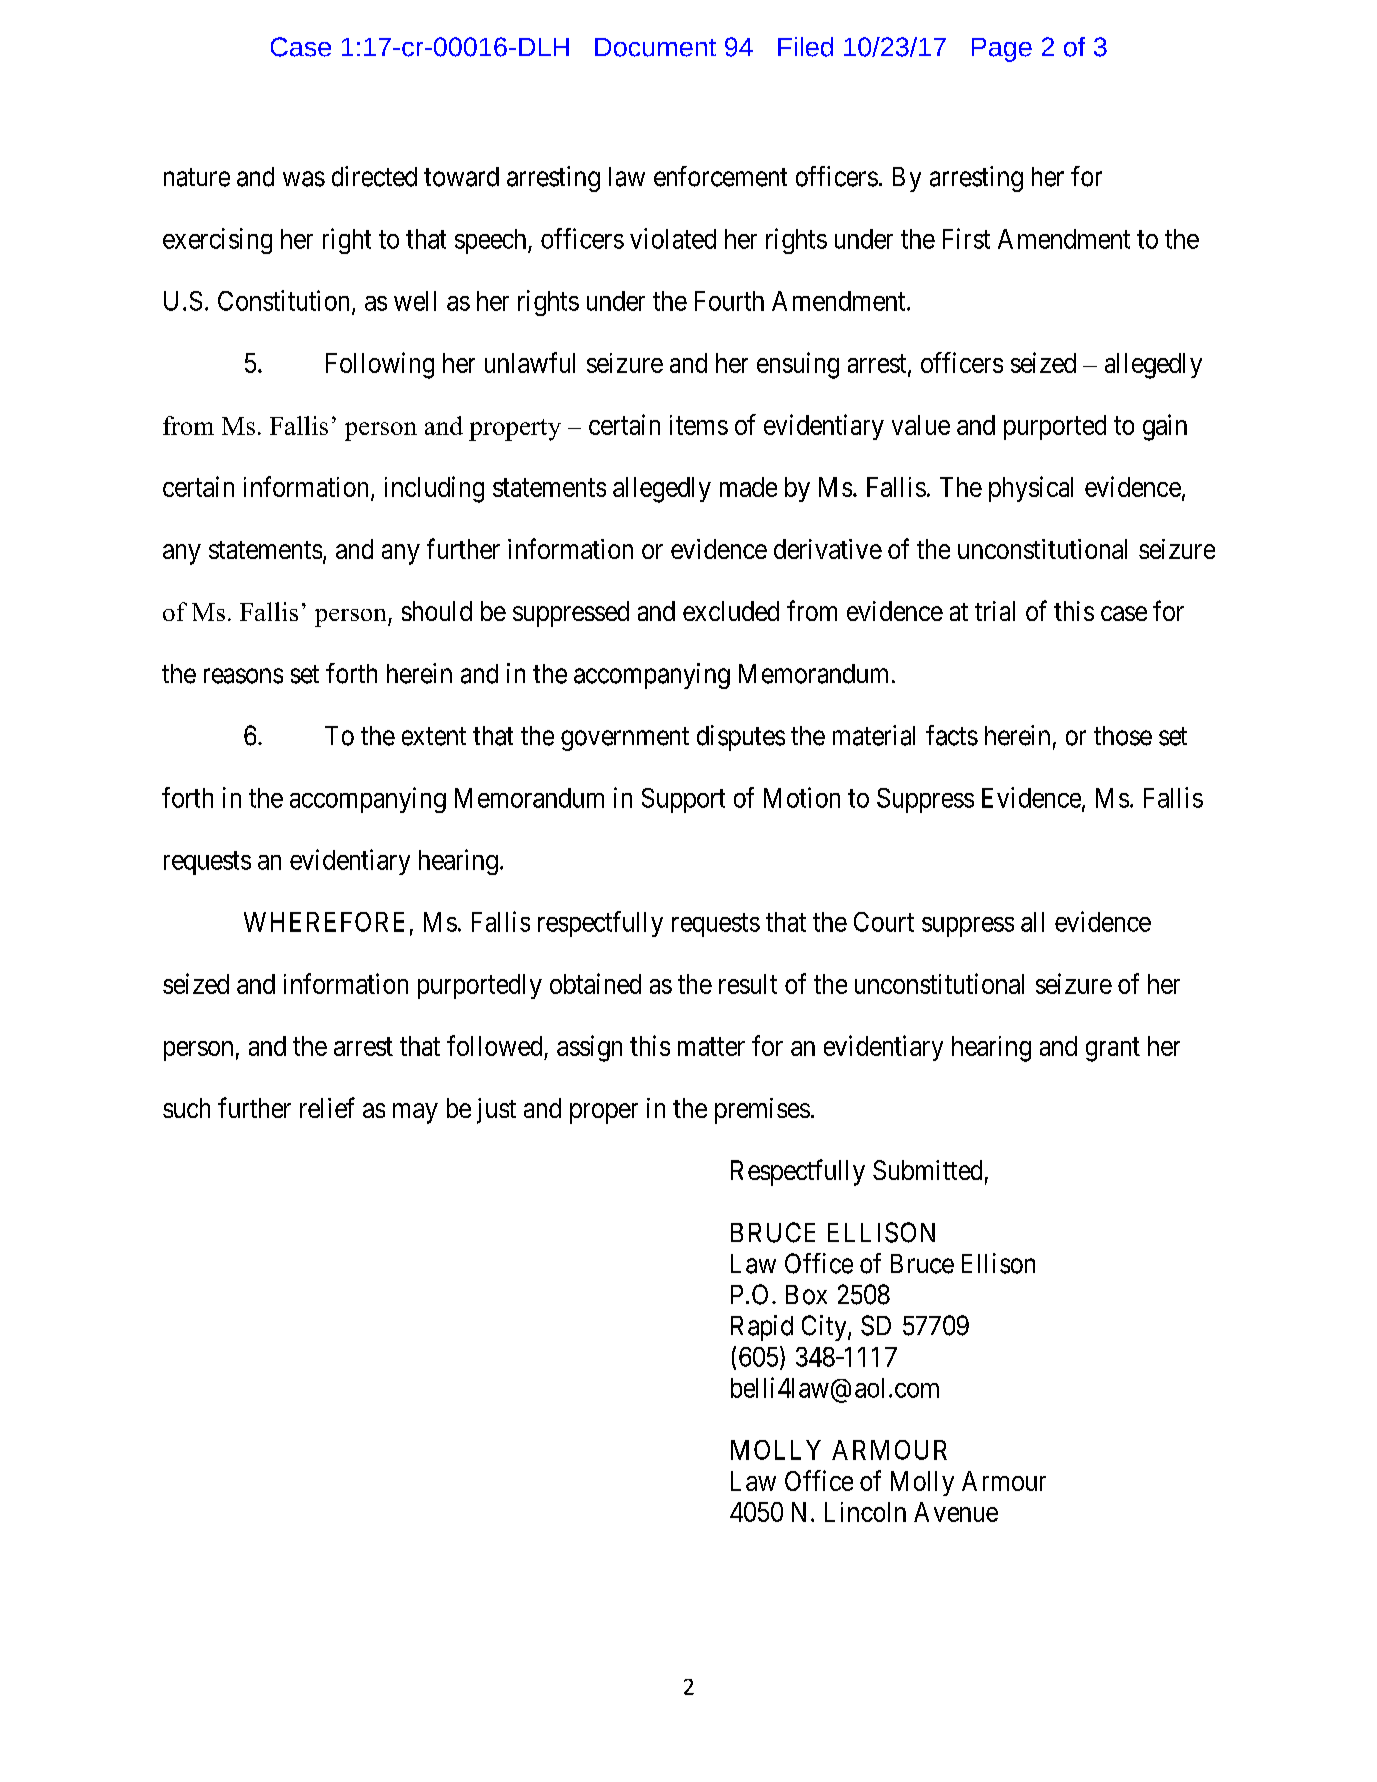  I want to click on grant, so click(1113, 1050).
